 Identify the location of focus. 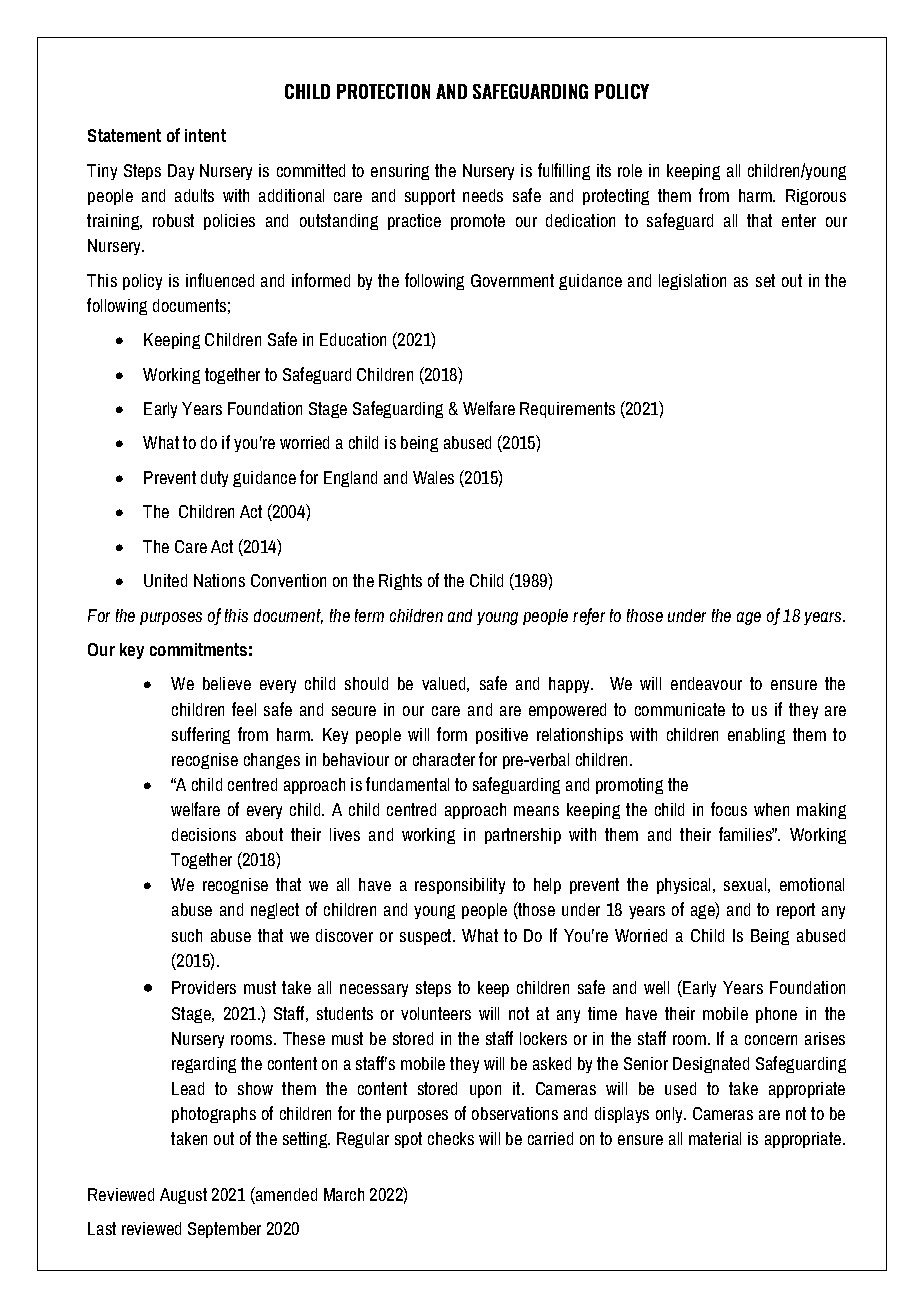
(729, 809).
